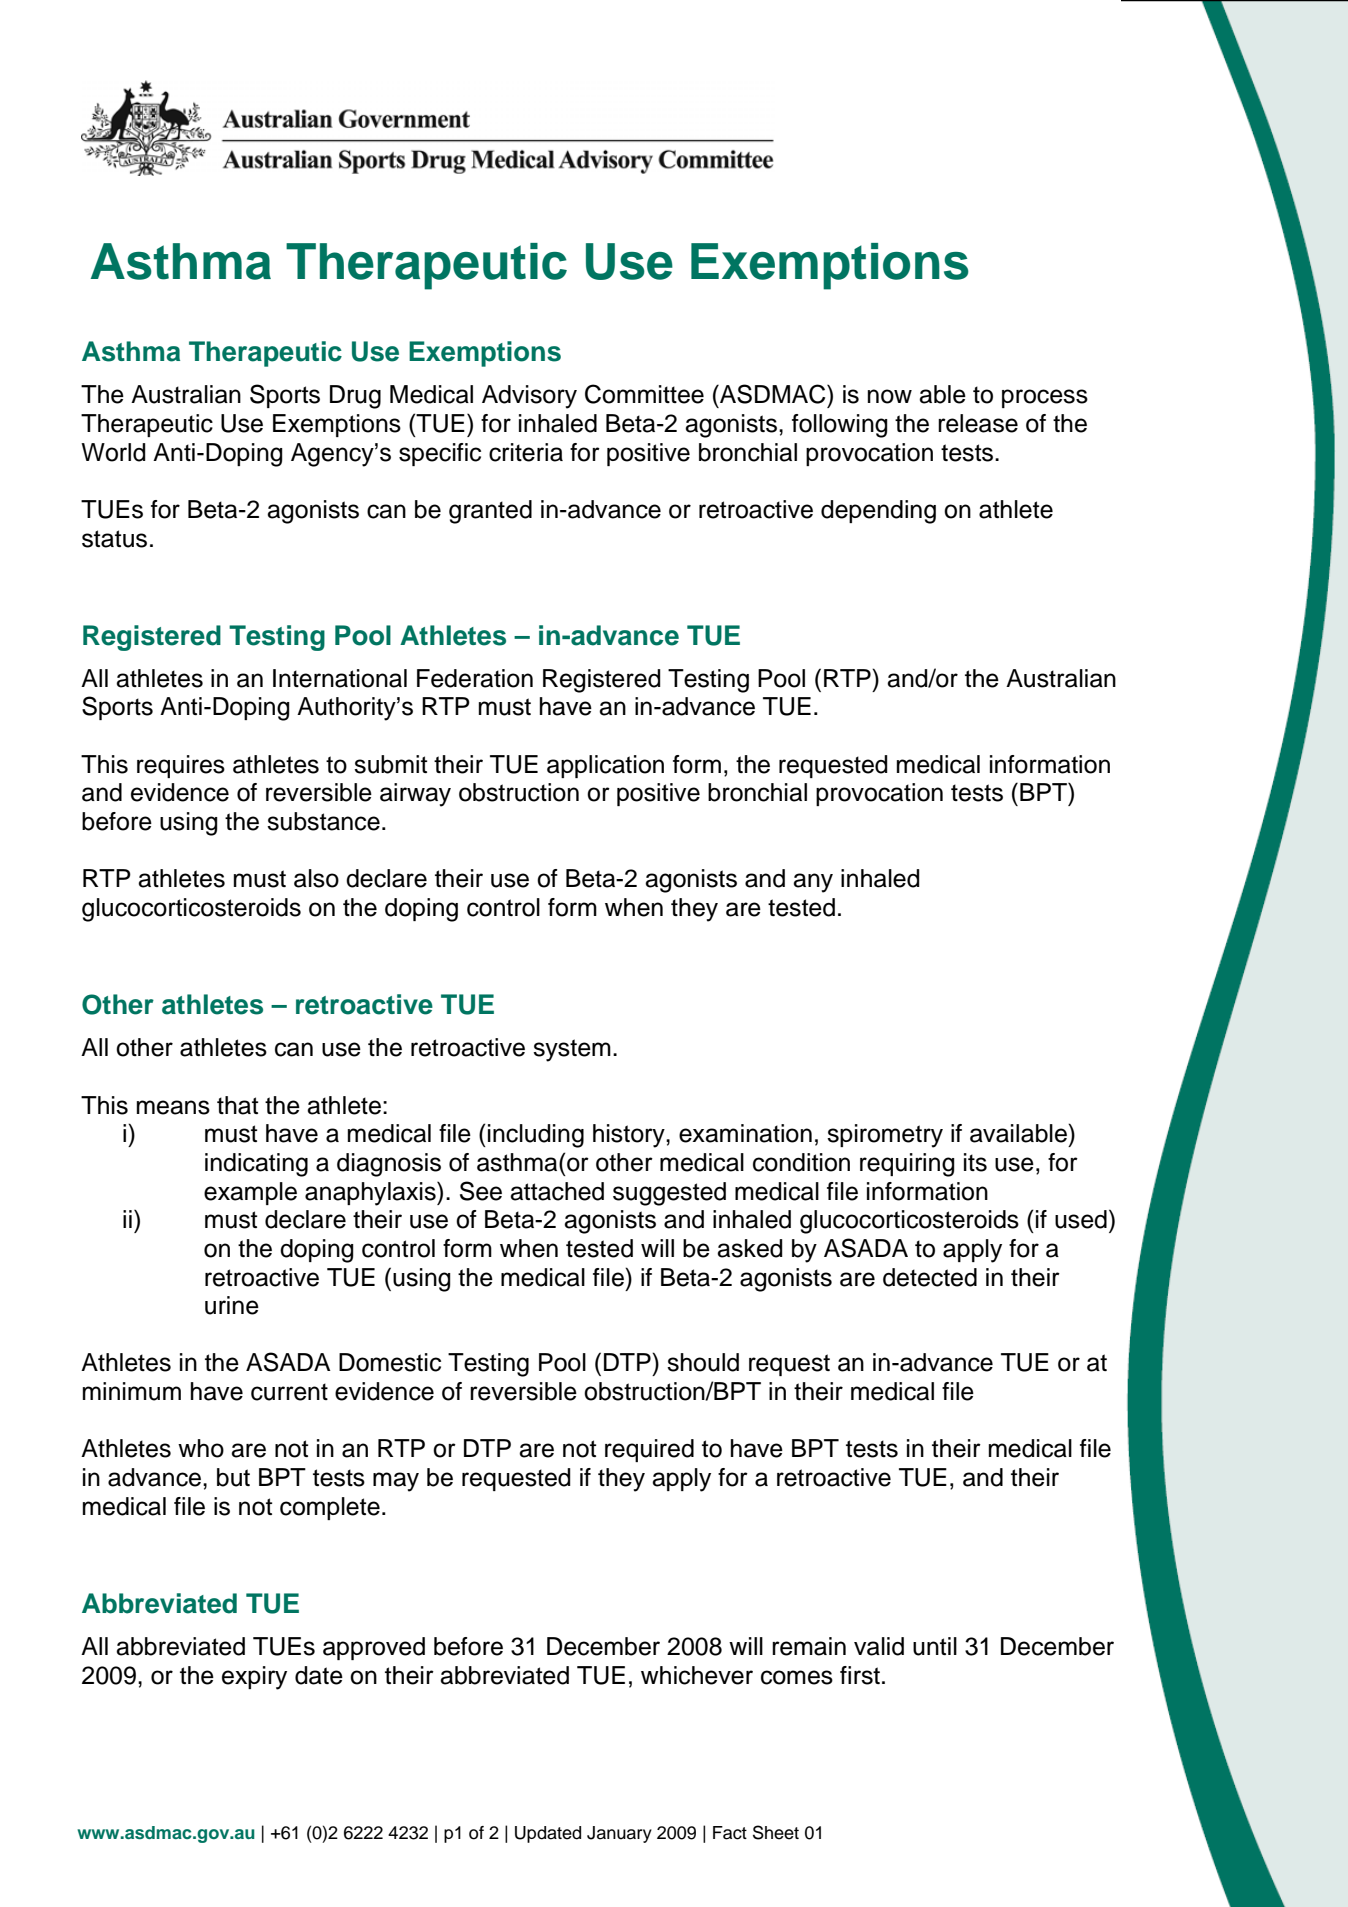 The image size is (1348, 1907). I want to click on that, so click(237, 1105).
